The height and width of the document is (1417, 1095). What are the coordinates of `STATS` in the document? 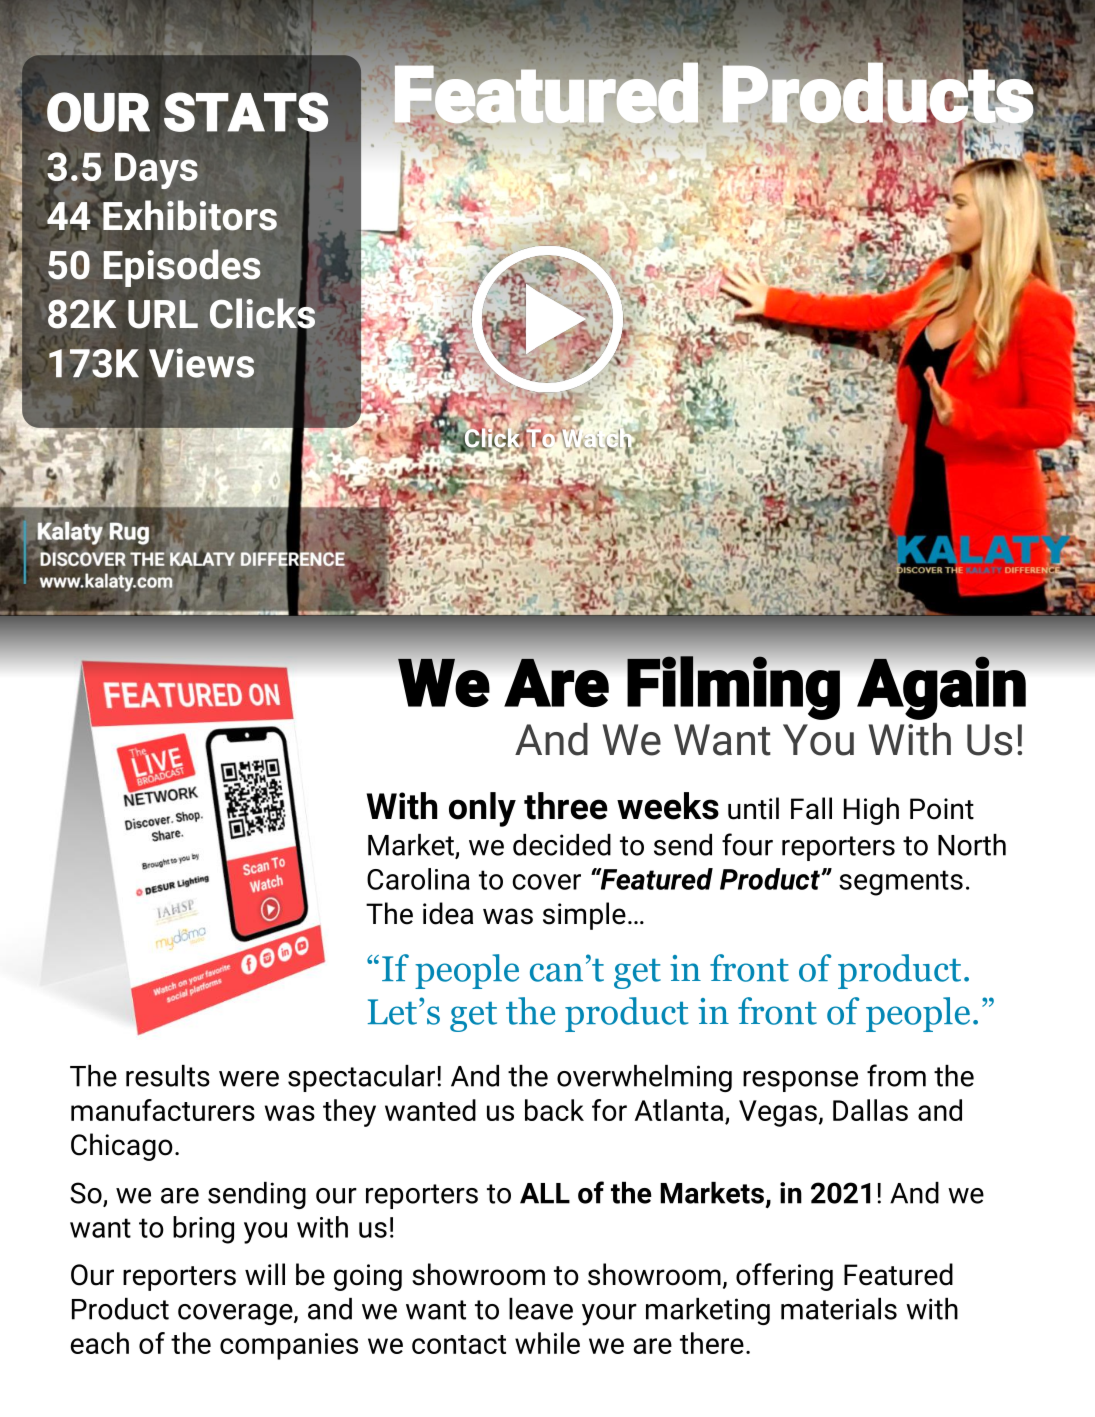 It's located at (246, 113).
